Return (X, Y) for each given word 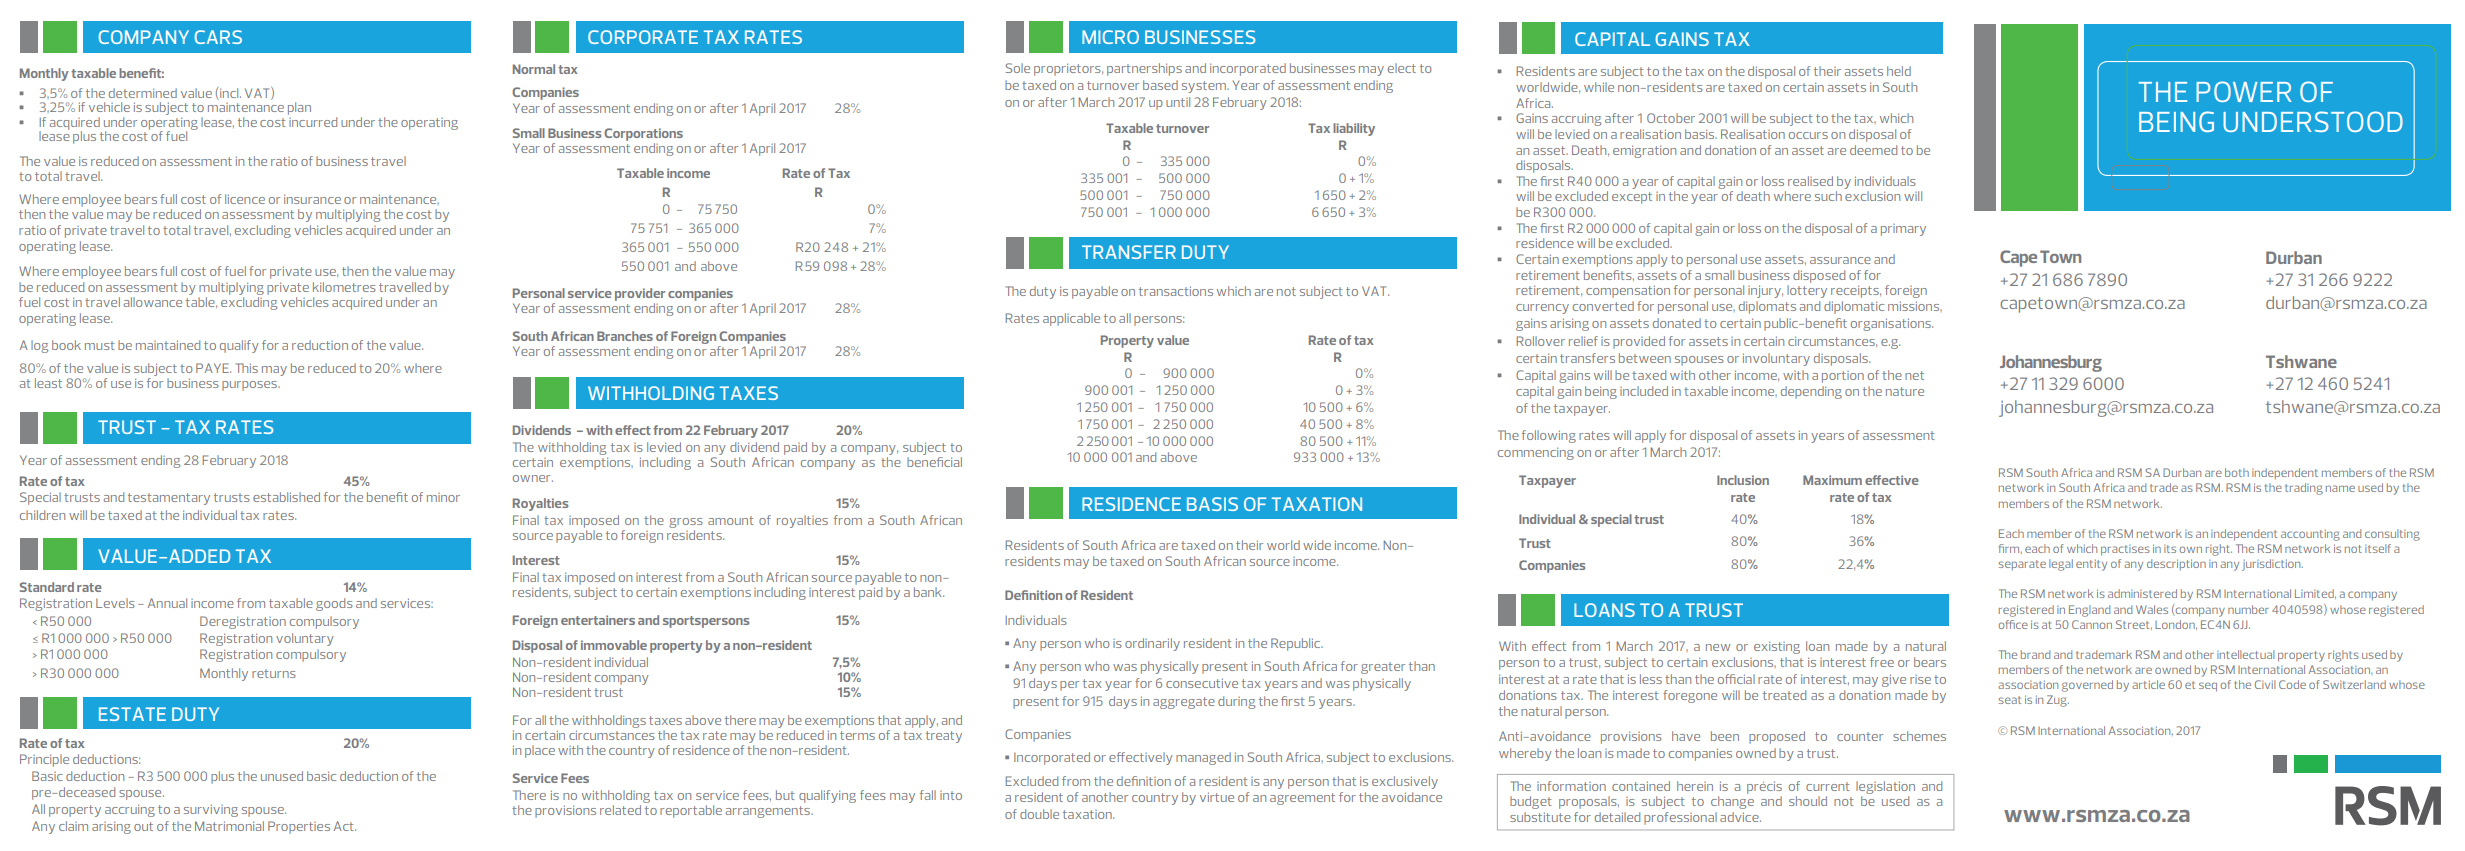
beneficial (934, 462)
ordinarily (1152, 644)
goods (334, 604)
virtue (1217, 797)
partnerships (1144, 69)
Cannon (2092, 624)
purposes (251, 386)
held (1899, 71)
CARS (218, 37)
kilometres (344, 287)
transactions (1176, 291)
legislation (1885, 789)
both (2237, 472)
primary (1903, 230)
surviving (211, 810)
